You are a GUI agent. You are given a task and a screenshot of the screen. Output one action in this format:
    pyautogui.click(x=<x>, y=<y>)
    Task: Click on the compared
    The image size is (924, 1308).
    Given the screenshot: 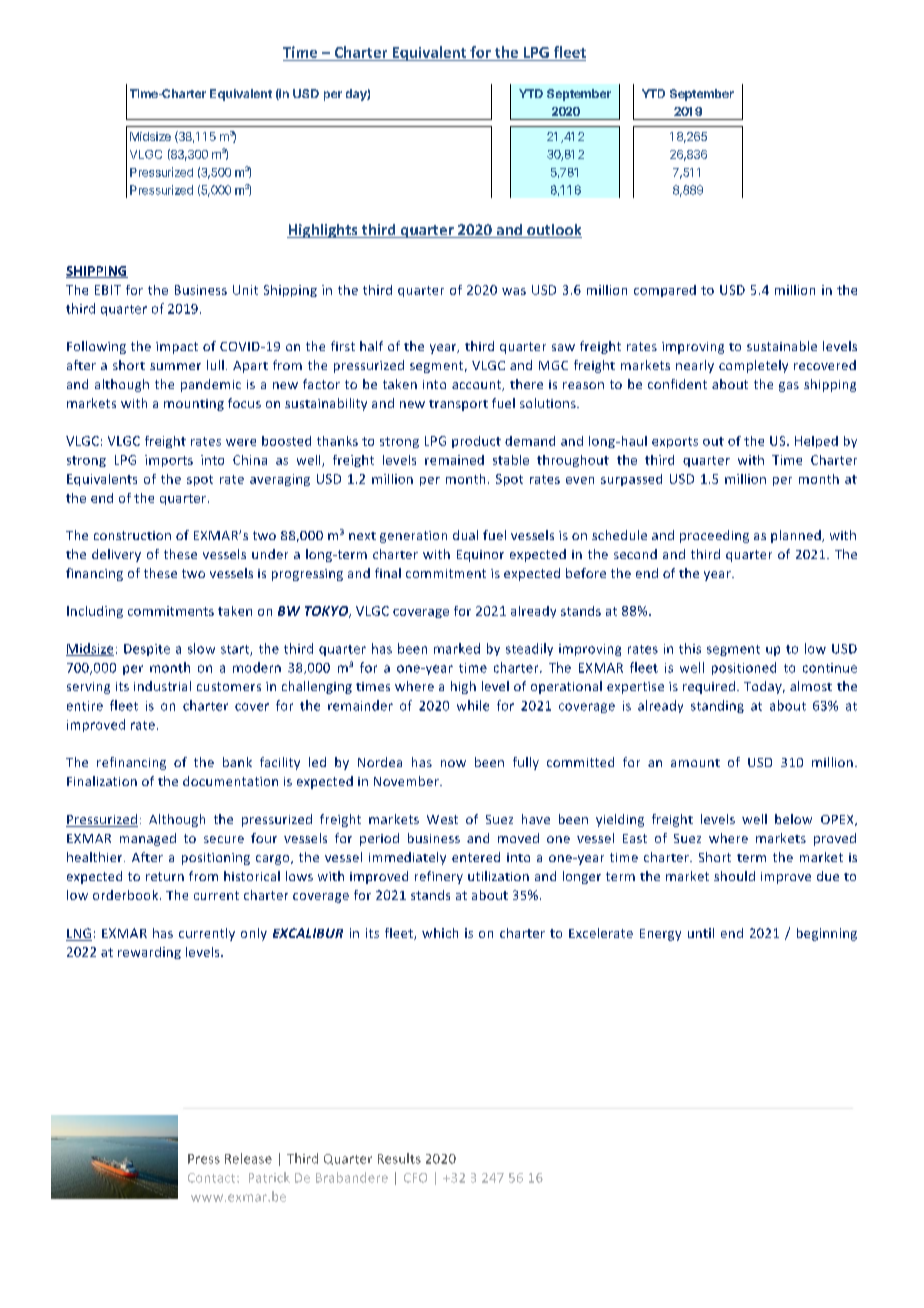 What is the action you would take?
    pyautogui.click(x=665, y=291)
